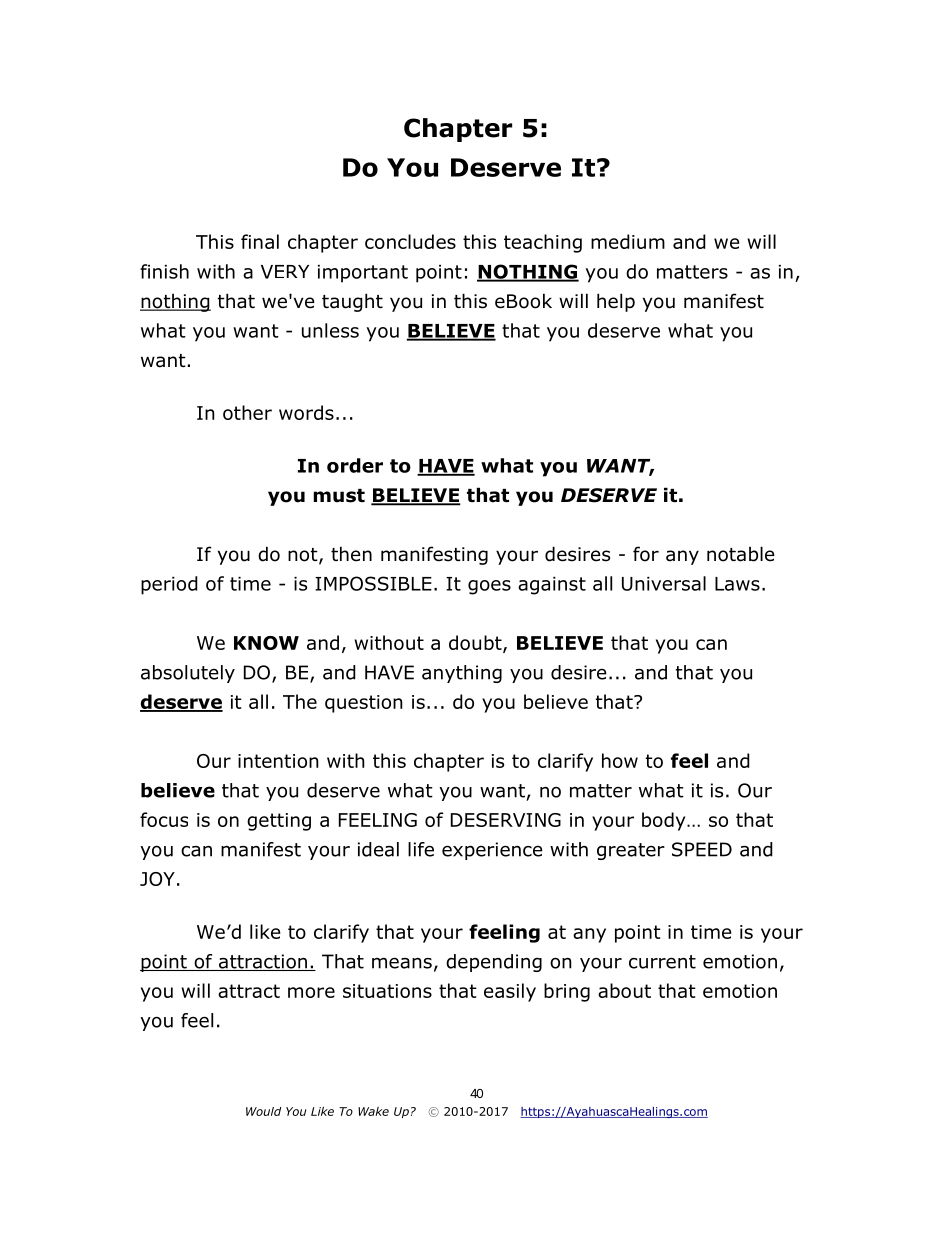  Describe the element at coordinates (628, 241) in the screenshot. I see `medium` at that location.
